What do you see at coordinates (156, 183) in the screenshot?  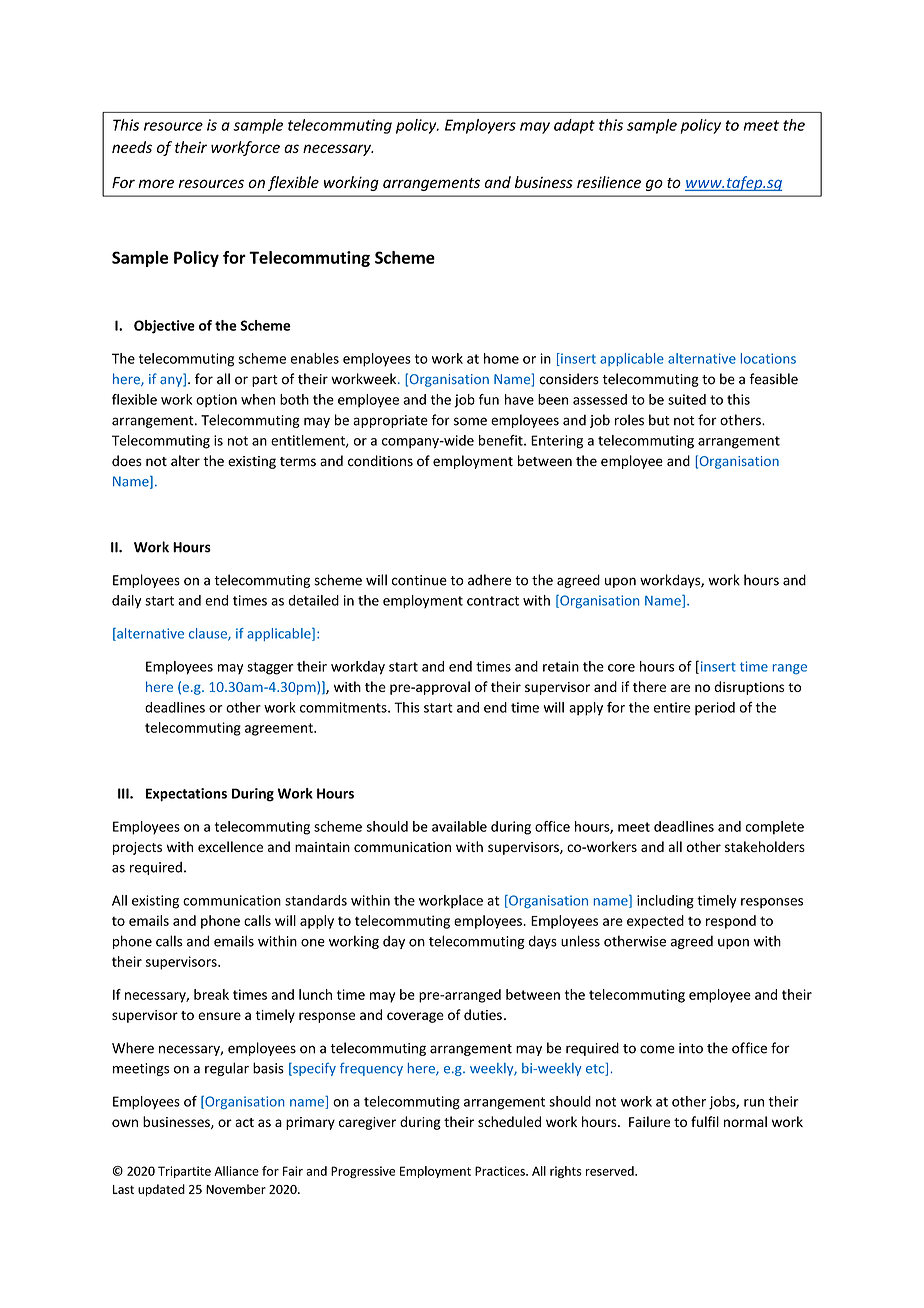 I see `more` at bounding box center [156, 183].
